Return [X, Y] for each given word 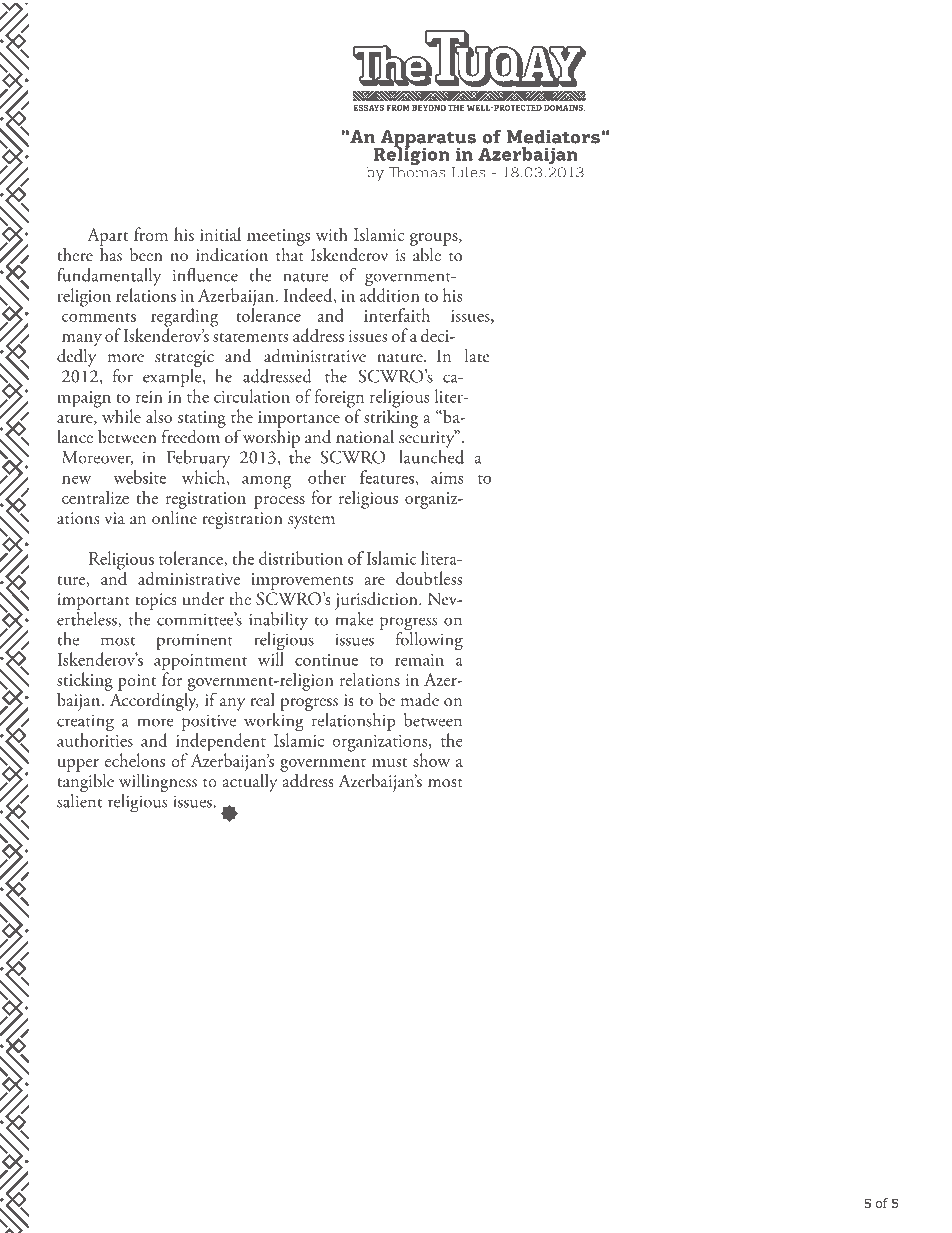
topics [156, 601]
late [477, 355]
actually [249, 781]
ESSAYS [368, 108]
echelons [135, 760]
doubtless [429, 578]
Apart [107, 237]
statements [250, 337]
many [82, 340]
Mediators [553, 137]
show [431, 760]
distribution [301, 558]
